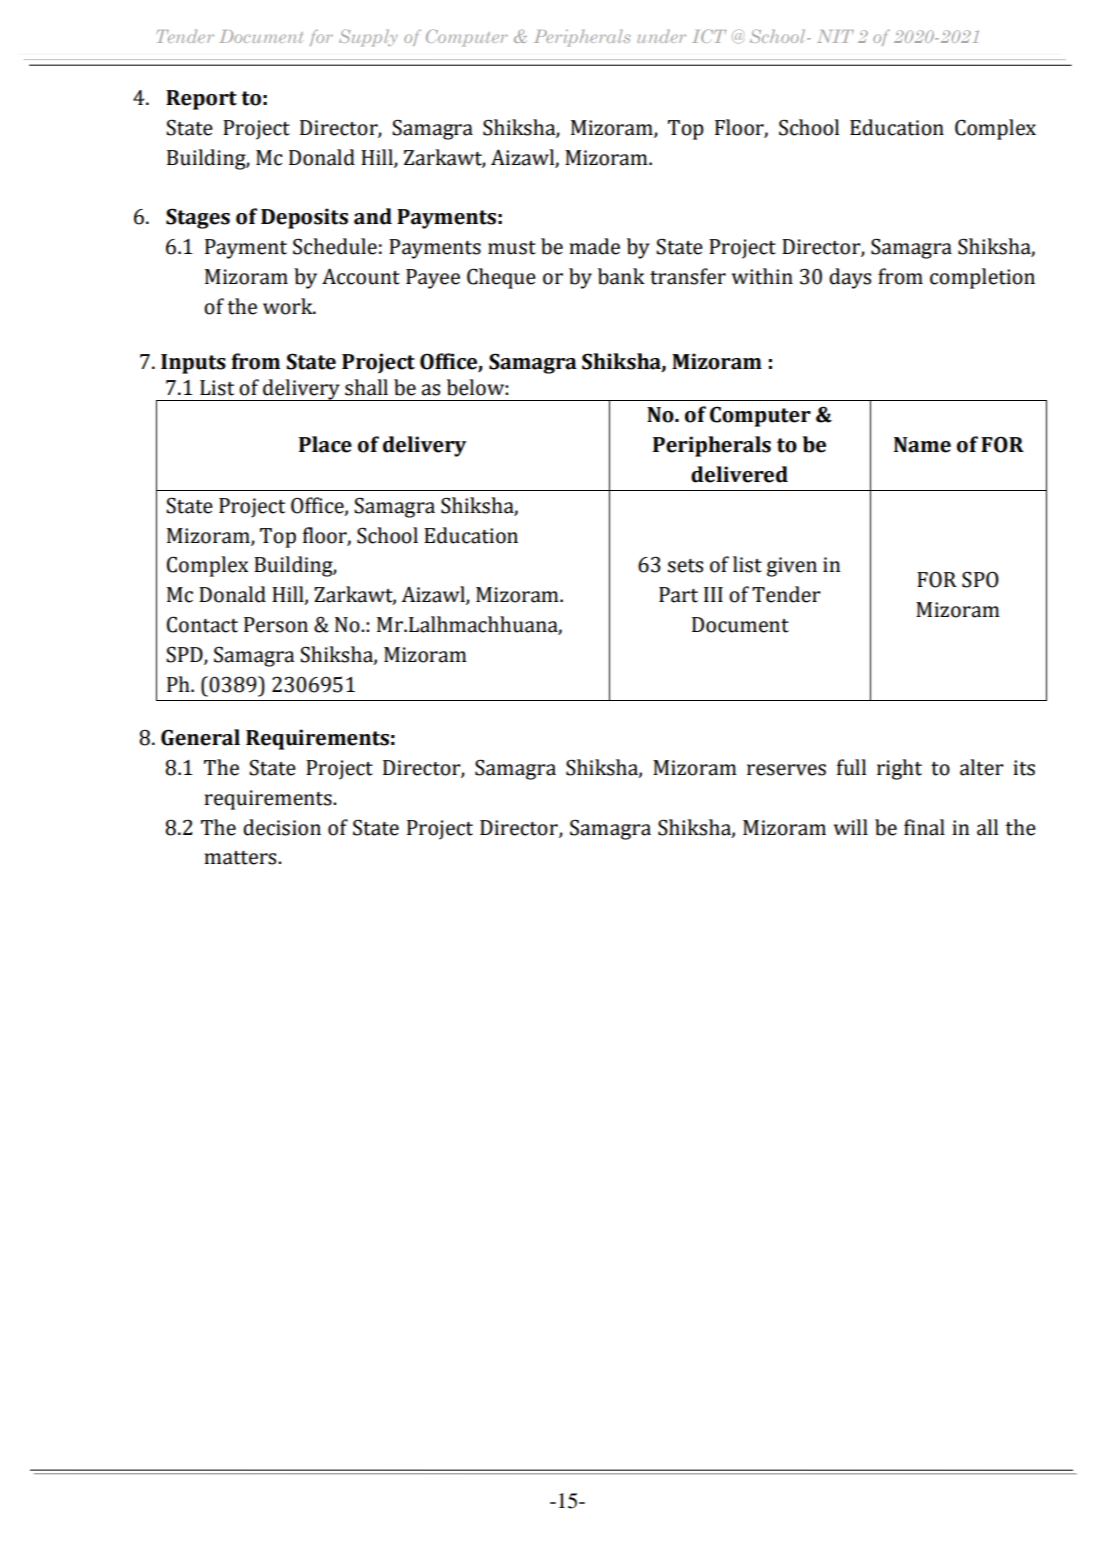 The height and width of the screenshot is (1552, 1097). Describe the element at coordinates (282, 827) in the screenshot. I see `decision` at that location.
